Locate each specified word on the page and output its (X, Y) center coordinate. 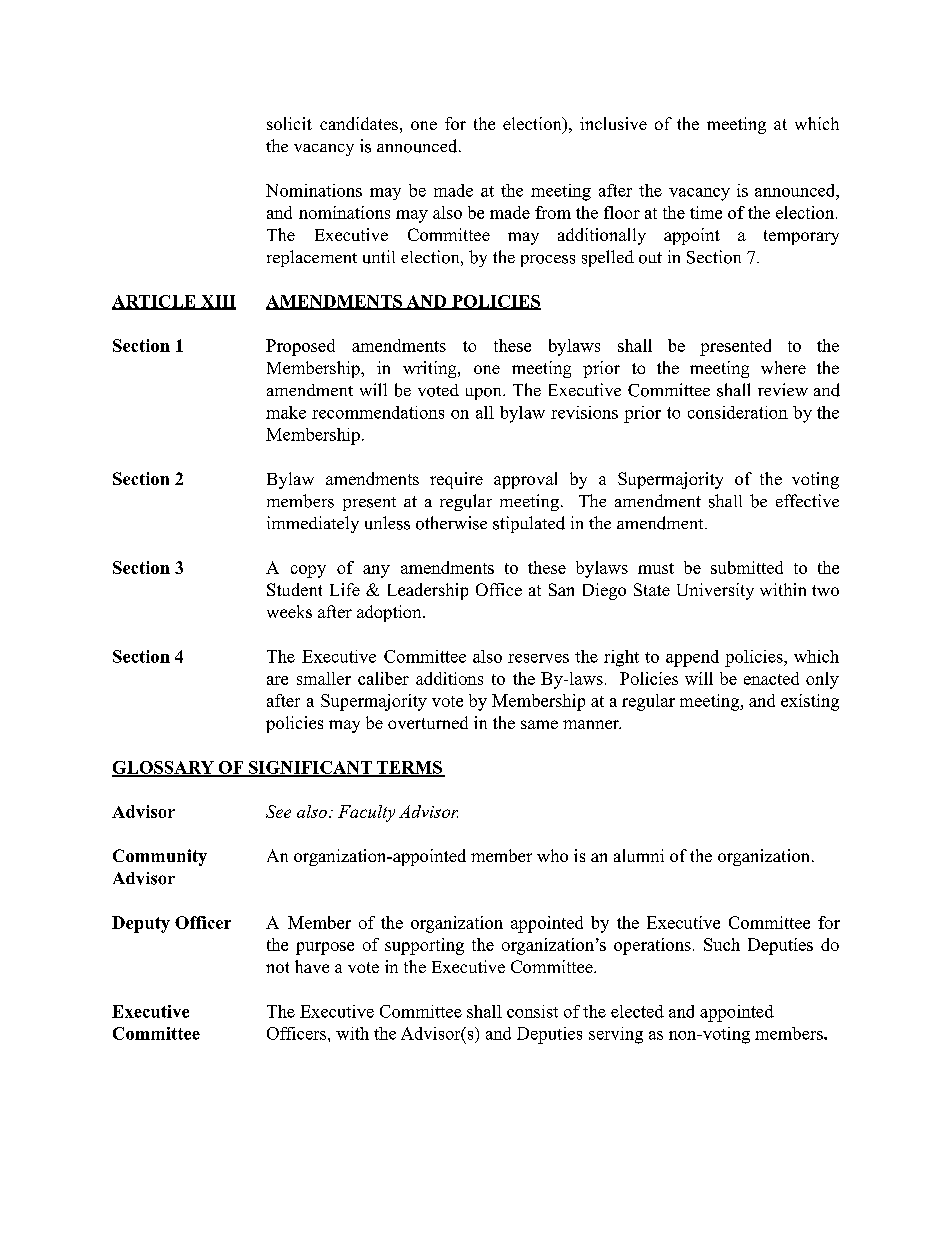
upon (485, 394)
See (278, 811)
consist (532, 1011)
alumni (639, 855)
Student (294, 589)
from (553, 212)
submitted (747, 567)
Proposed (300, 347)
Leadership (428, 591)
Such (722, 944)
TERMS (409, 768)
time (706, 212)
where (783, 367)
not (277, 967)
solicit (289, 123)
